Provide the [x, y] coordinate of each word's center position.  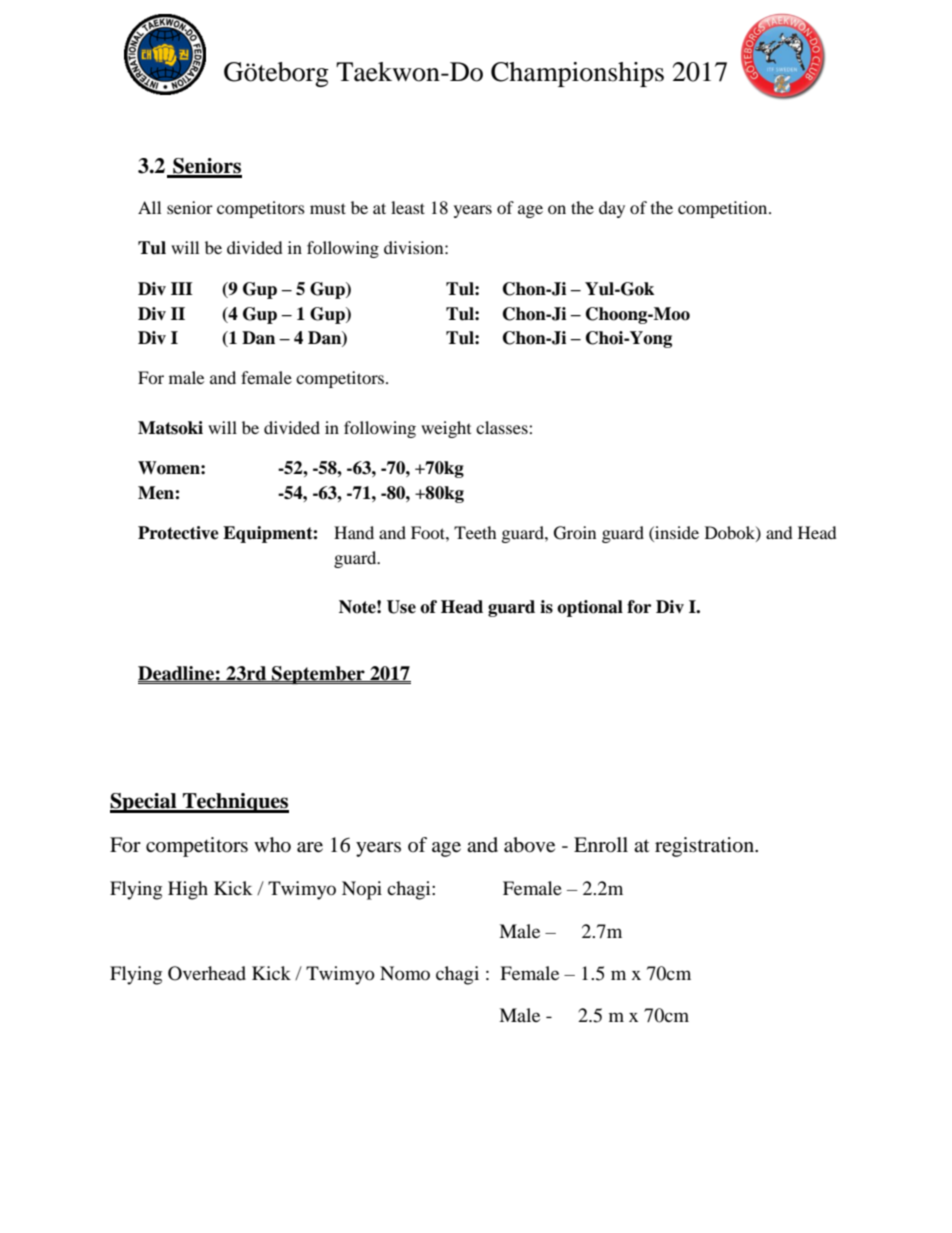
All [149, 207]
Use [401, 607]
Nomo [405, 973]
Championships [577, 74]
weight [446, 429]
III [182, 288]
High [188, 890]
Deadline [177, 674]
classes [503, 427]
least [408, 207]
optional [590, 608]
